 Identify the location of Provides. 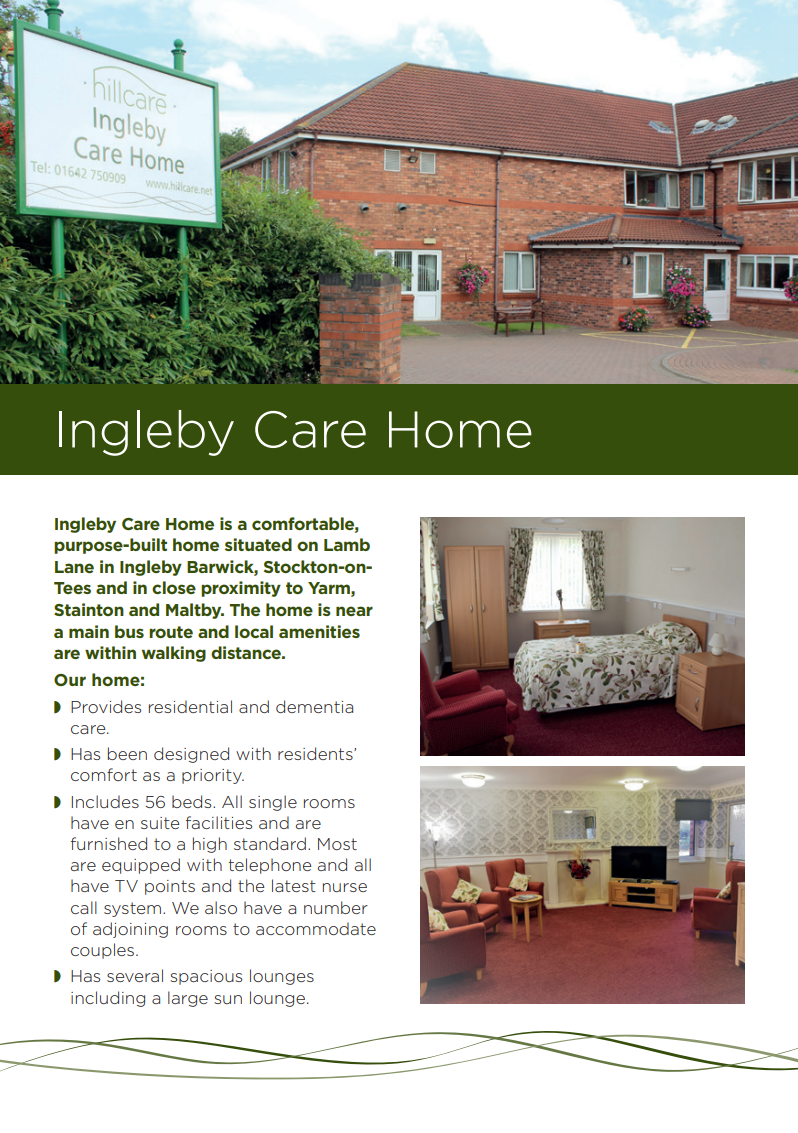
(106, 706).
